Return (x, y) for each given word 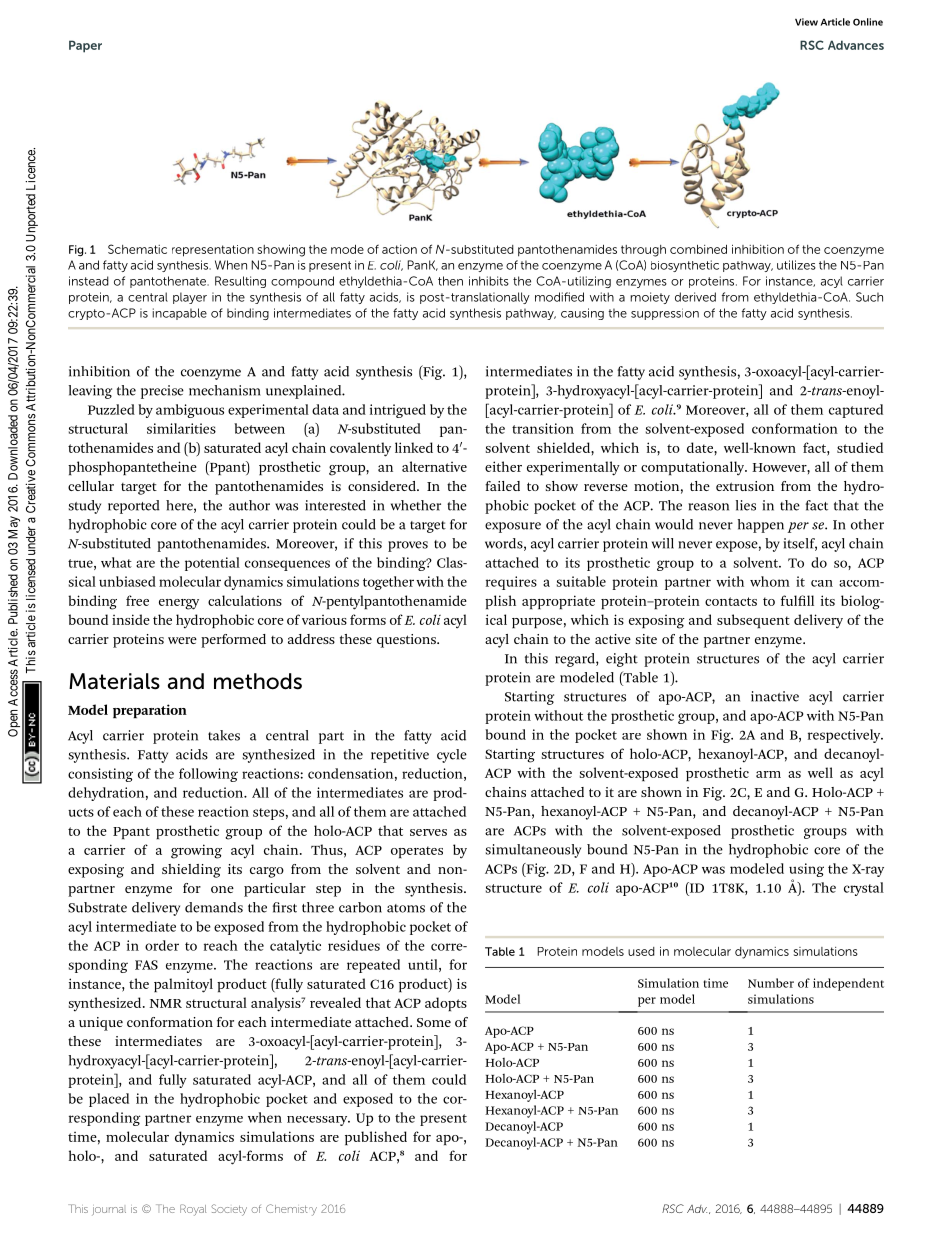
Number (771, 983)
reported (134, 507)
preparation (150, 711)
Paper (85, 46)
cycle (452, 756)
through (643, 251)
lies (746, 505)
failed (502, 486)
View (806, 22)
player (190, 298)
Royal (193, 1210)
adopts (446, 1004)
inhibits (489, 281)
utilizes (796, 265)
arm (768, 774)
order (162, 945)
